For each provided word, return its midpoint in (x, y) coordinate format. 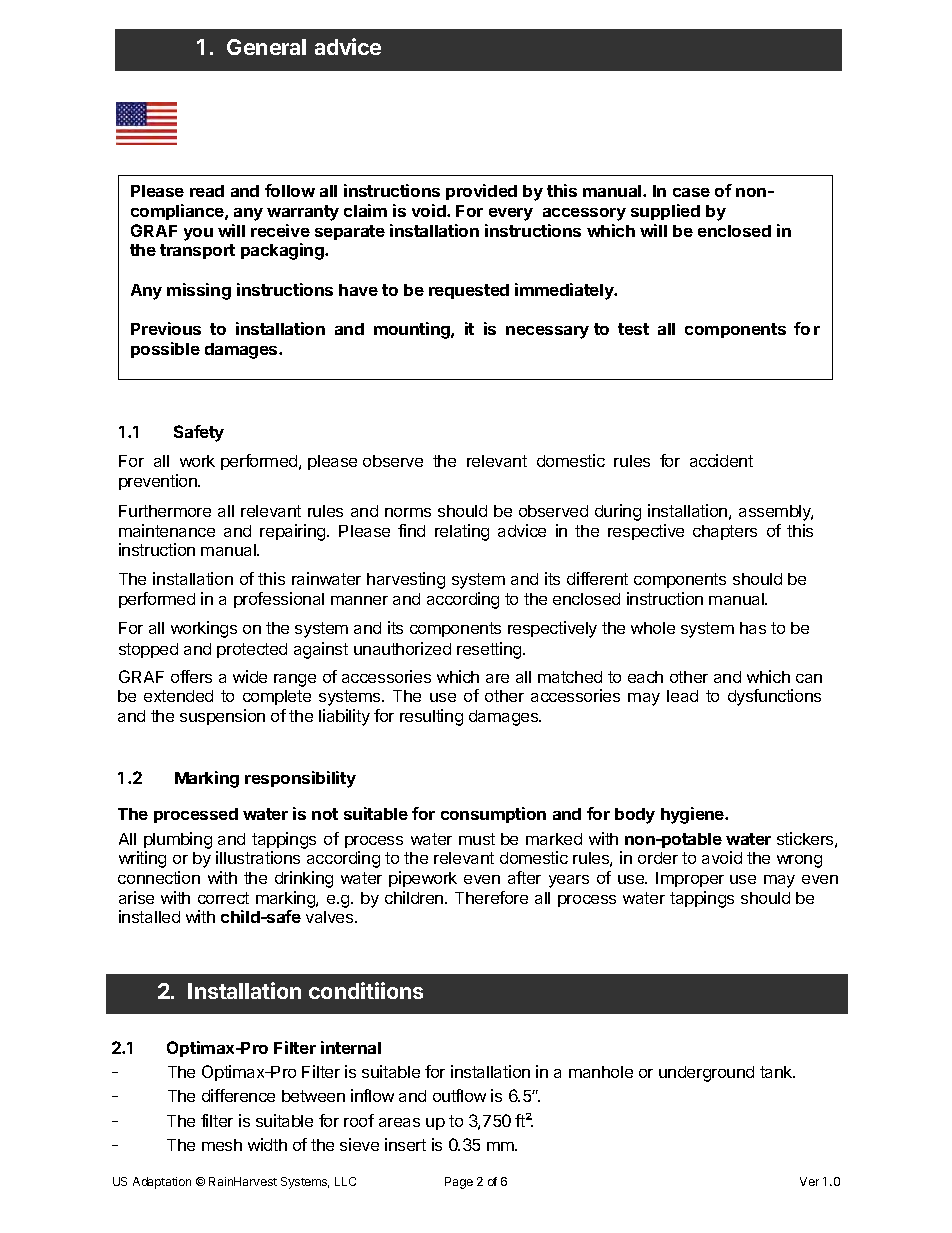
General (266, 47)
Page (459, 1183)
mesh (222, 1145)
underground (706, 1074)
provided (481, 192)
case (691, 192)
